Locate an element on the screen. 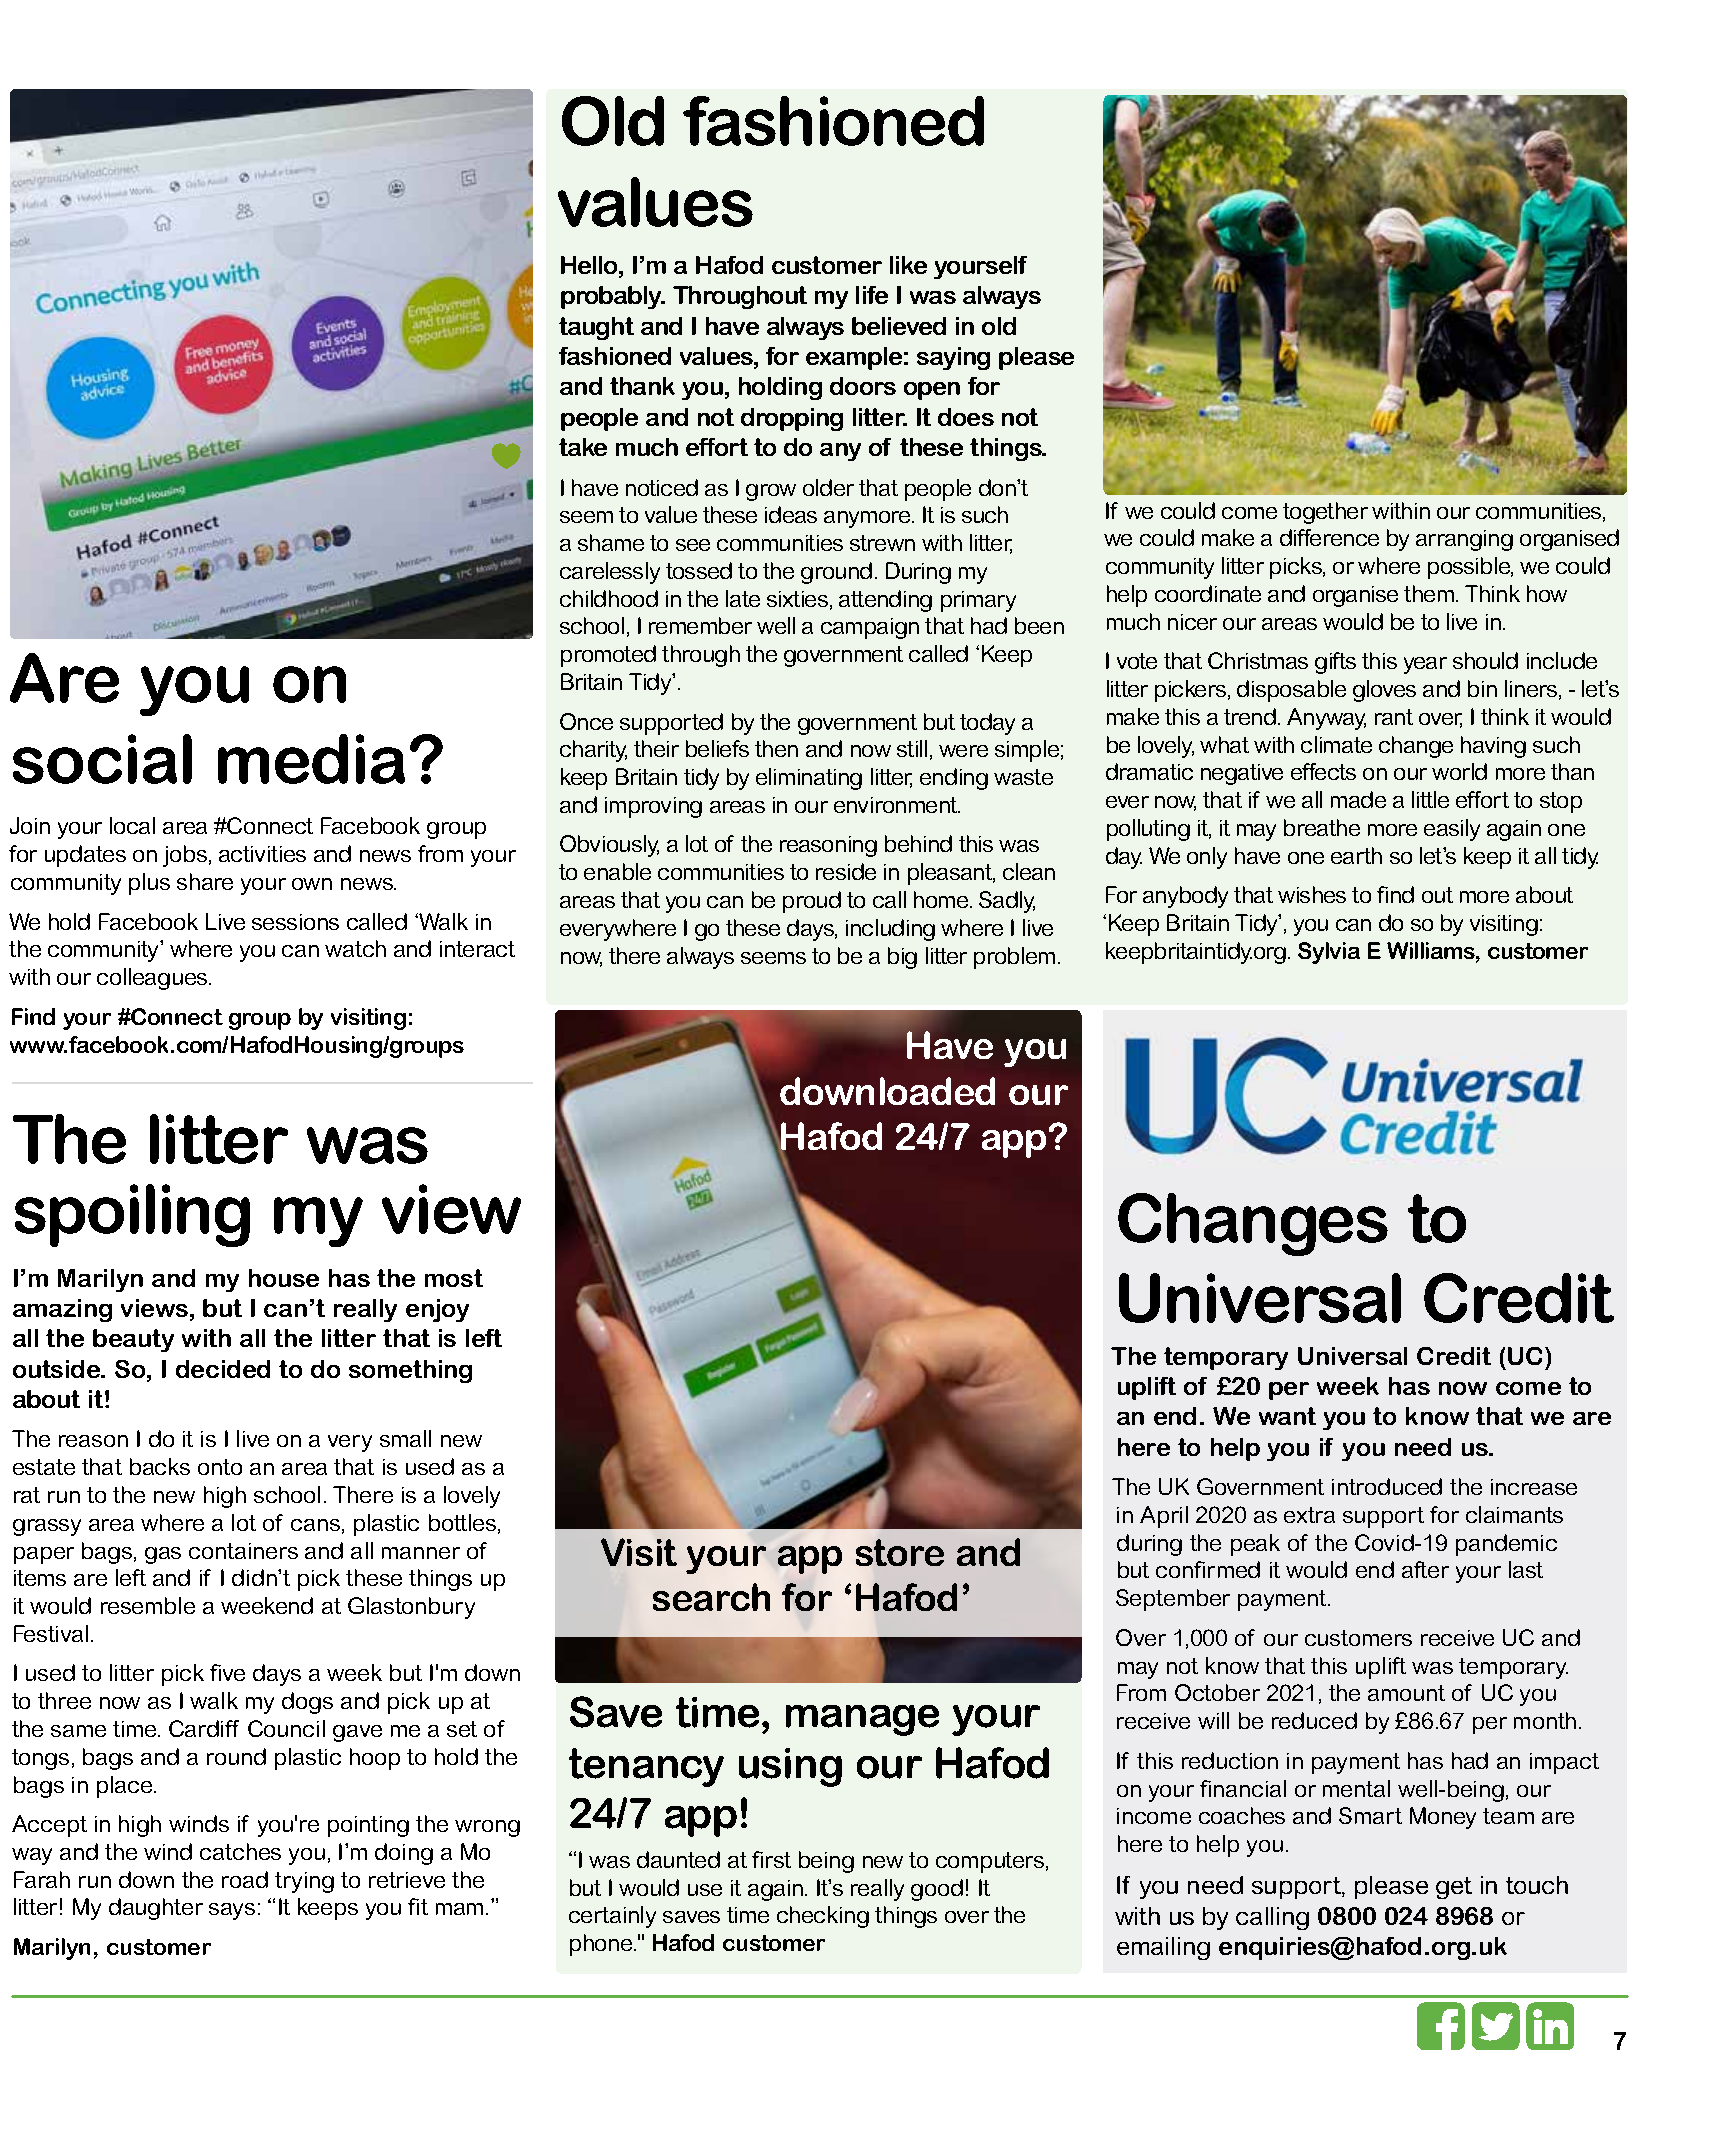 Image resolution: width=1723 pixels, height=2146 pixels. decided is located at coordinates (223, 1369).
